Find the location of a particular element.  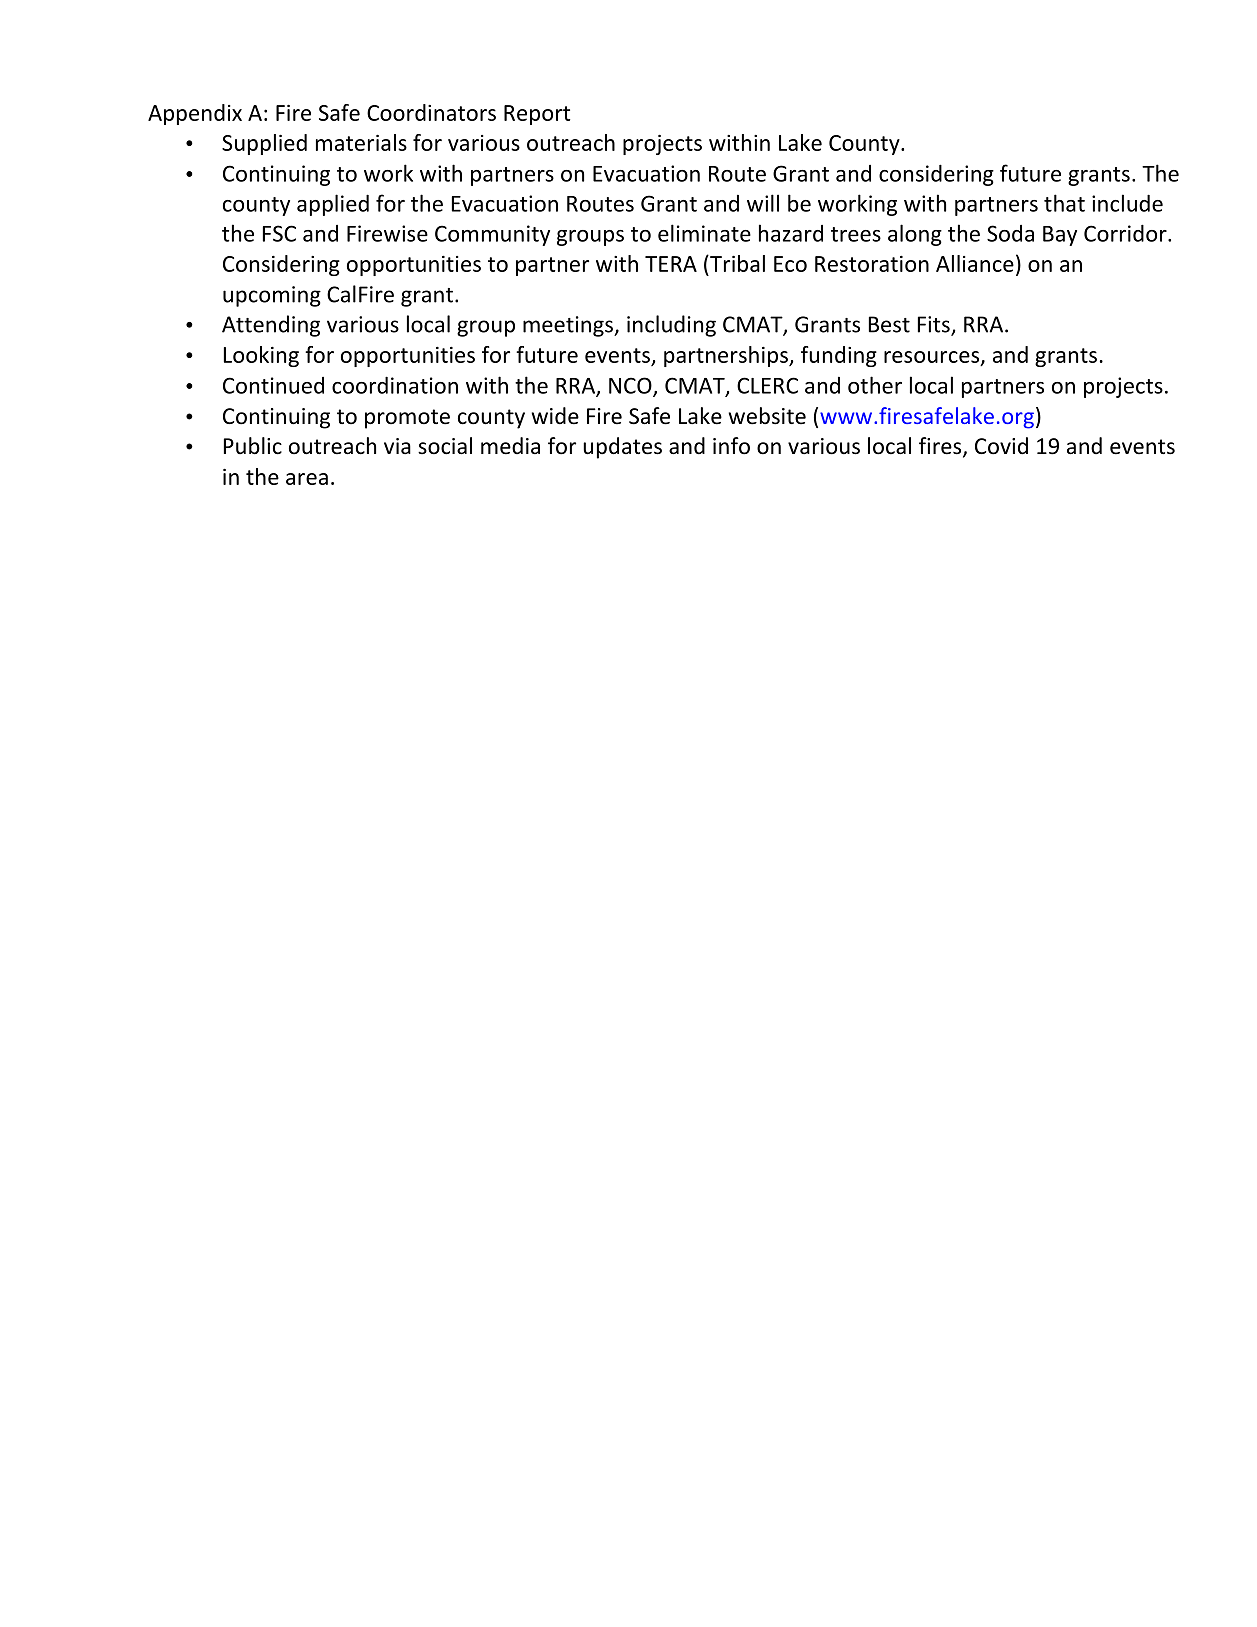

area is located at coordinates (307, 479).
